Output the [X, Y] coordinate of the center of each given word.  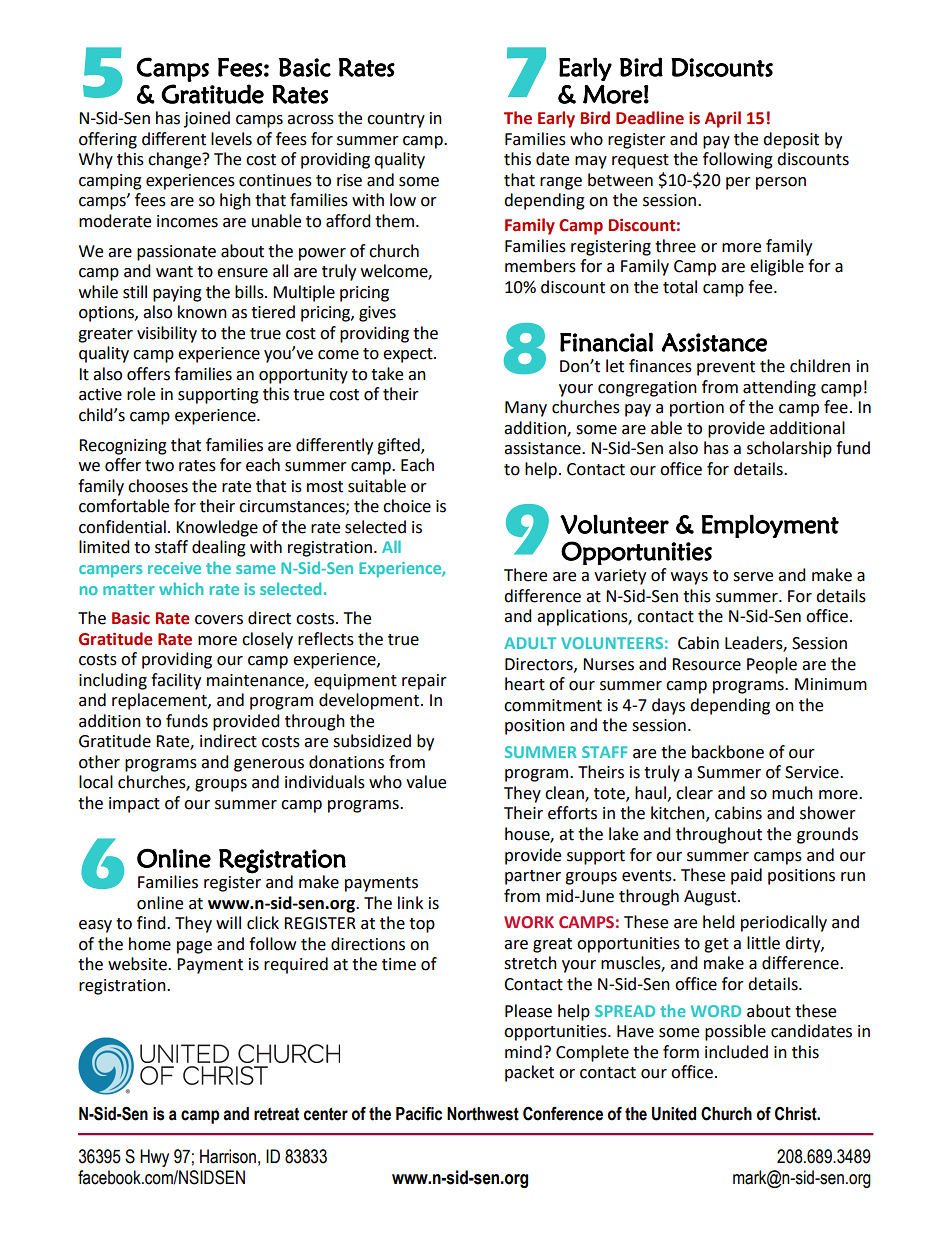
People [772, 665]
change [175, 160]
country [396, 120]
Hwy [154, 1158]
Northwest [483, 1114]
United [674, 1114]
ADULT [530, 643]
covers [219, 620]
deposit [791, 140]
